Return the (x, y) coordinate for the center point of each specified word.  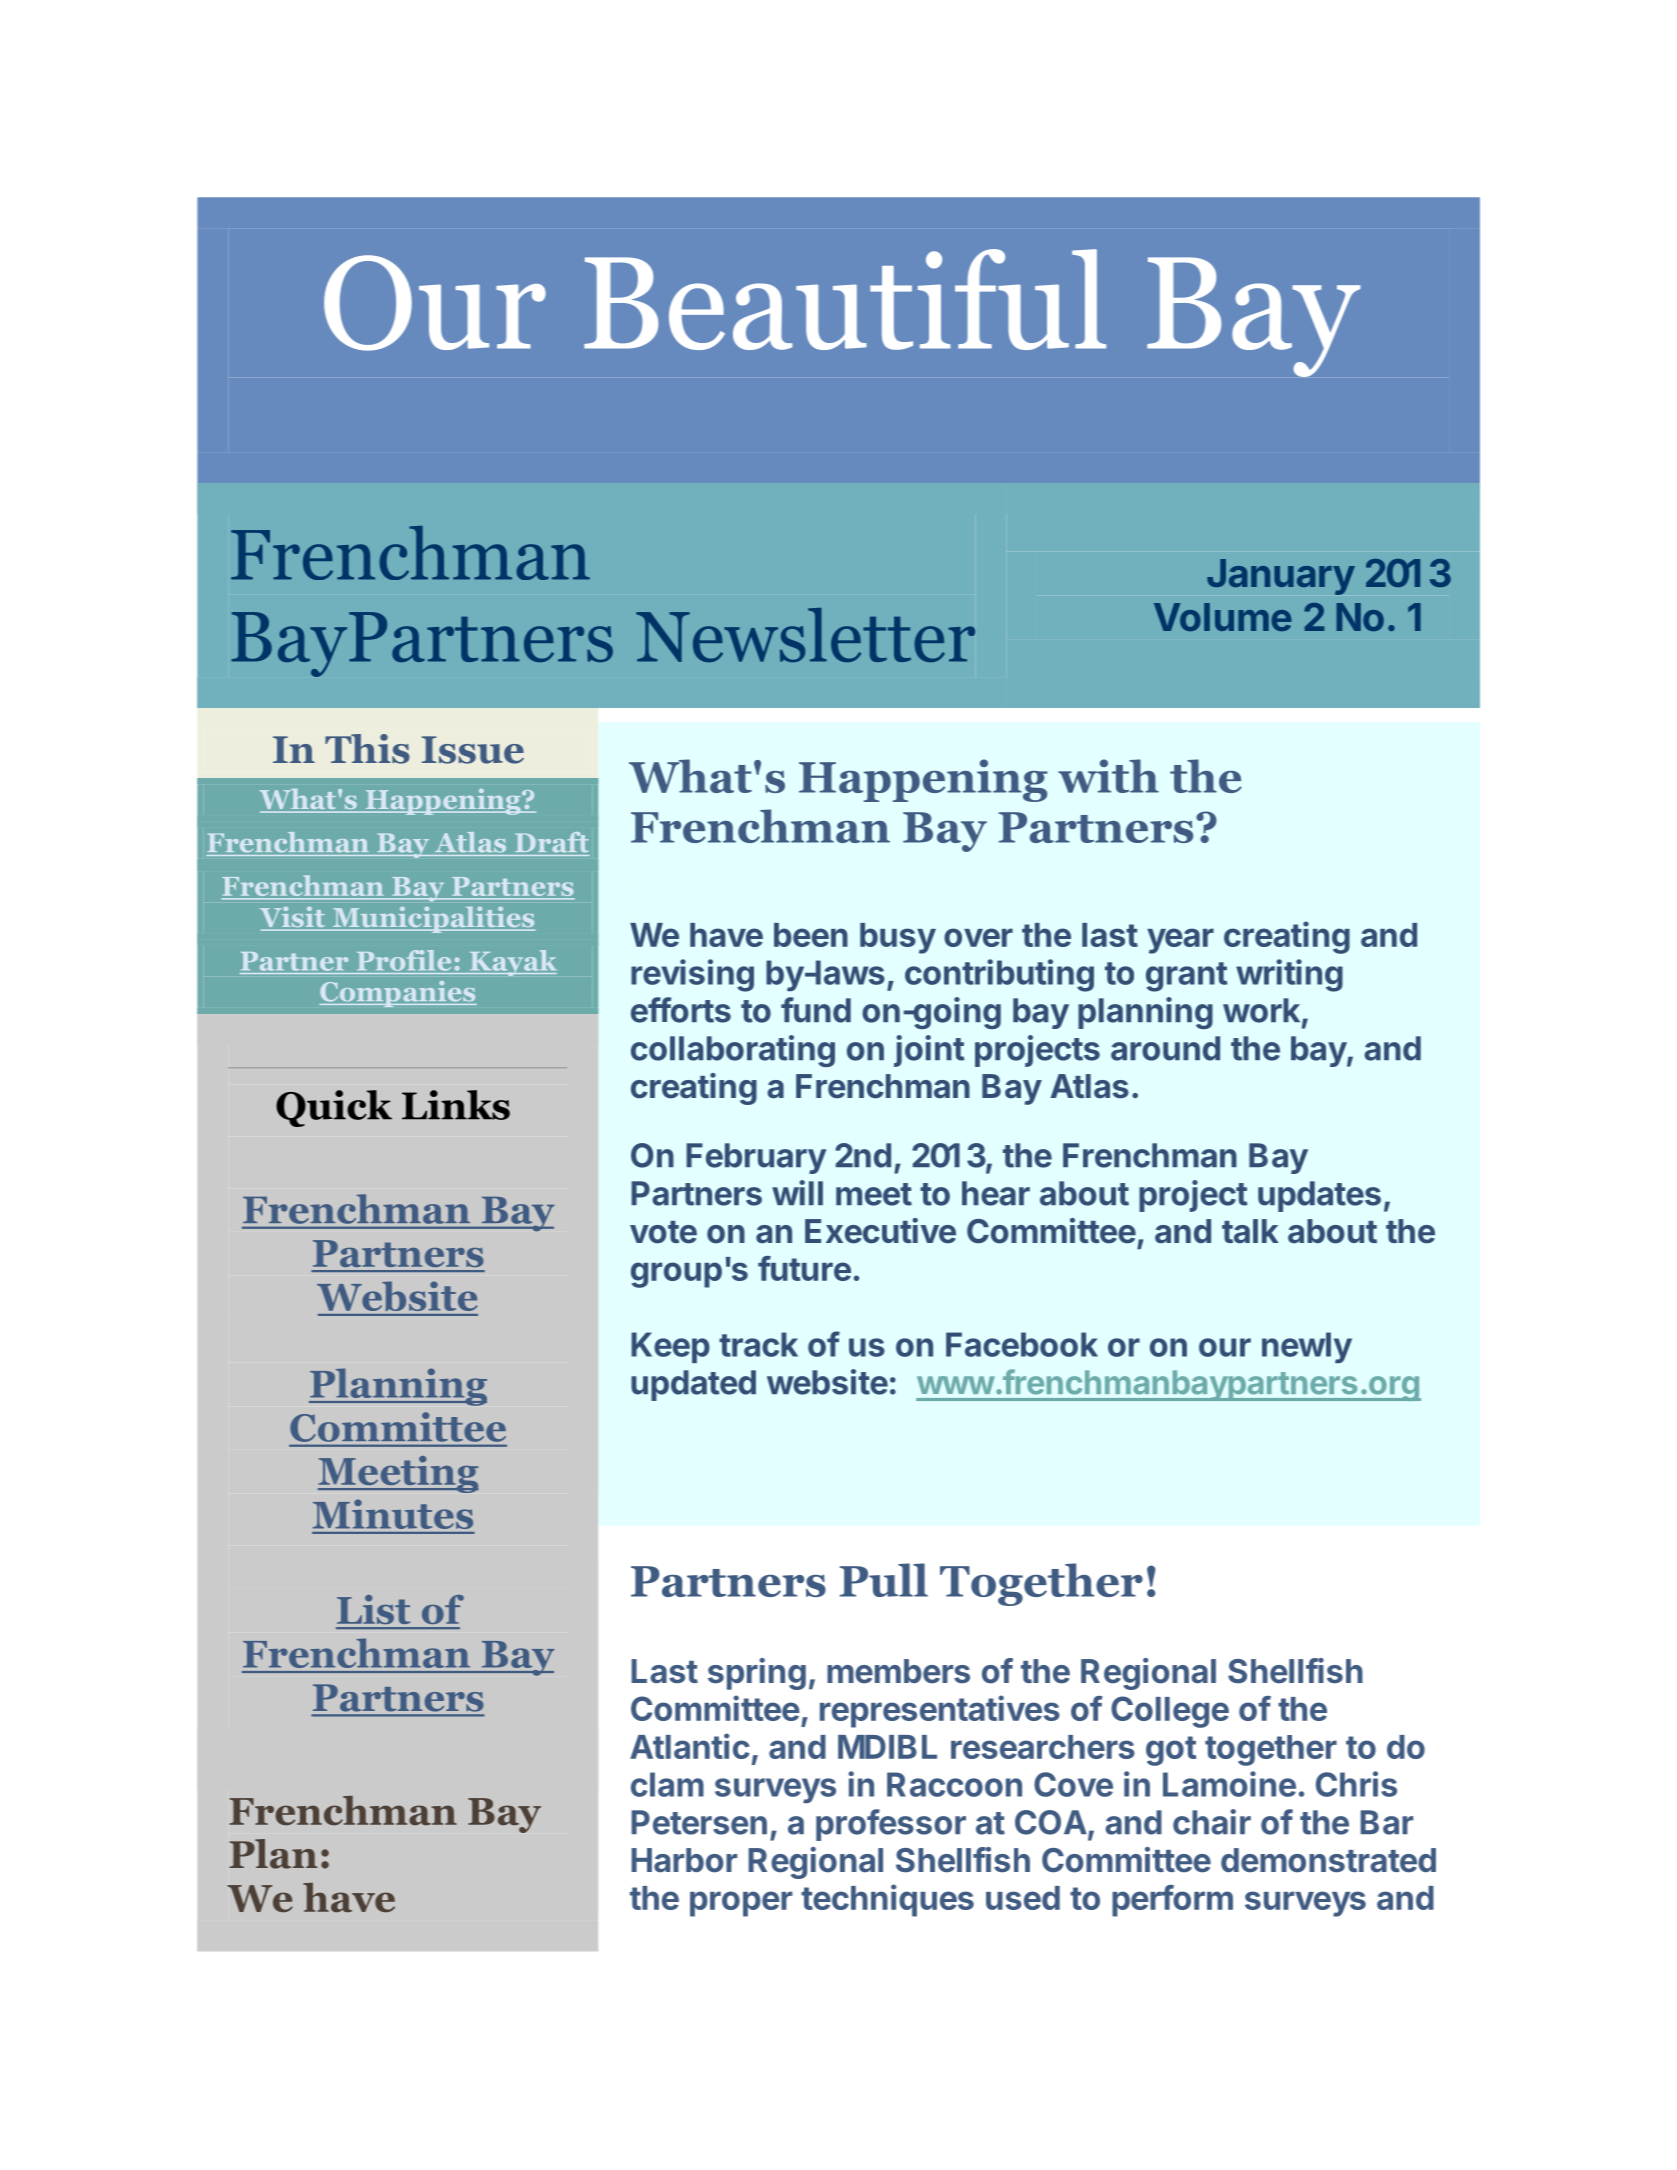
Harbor (684, 1860)
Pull (884, 1580)
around (1165, 1048)
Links (456, 1105)
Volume (1223, 617)
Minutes (393, 1514)
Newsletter (805, 635)
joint (929, 1051)
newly (1307, 1348)
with (1108, 776)
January (1281, 577)
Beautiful (845, 299)
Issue (473, 750)
